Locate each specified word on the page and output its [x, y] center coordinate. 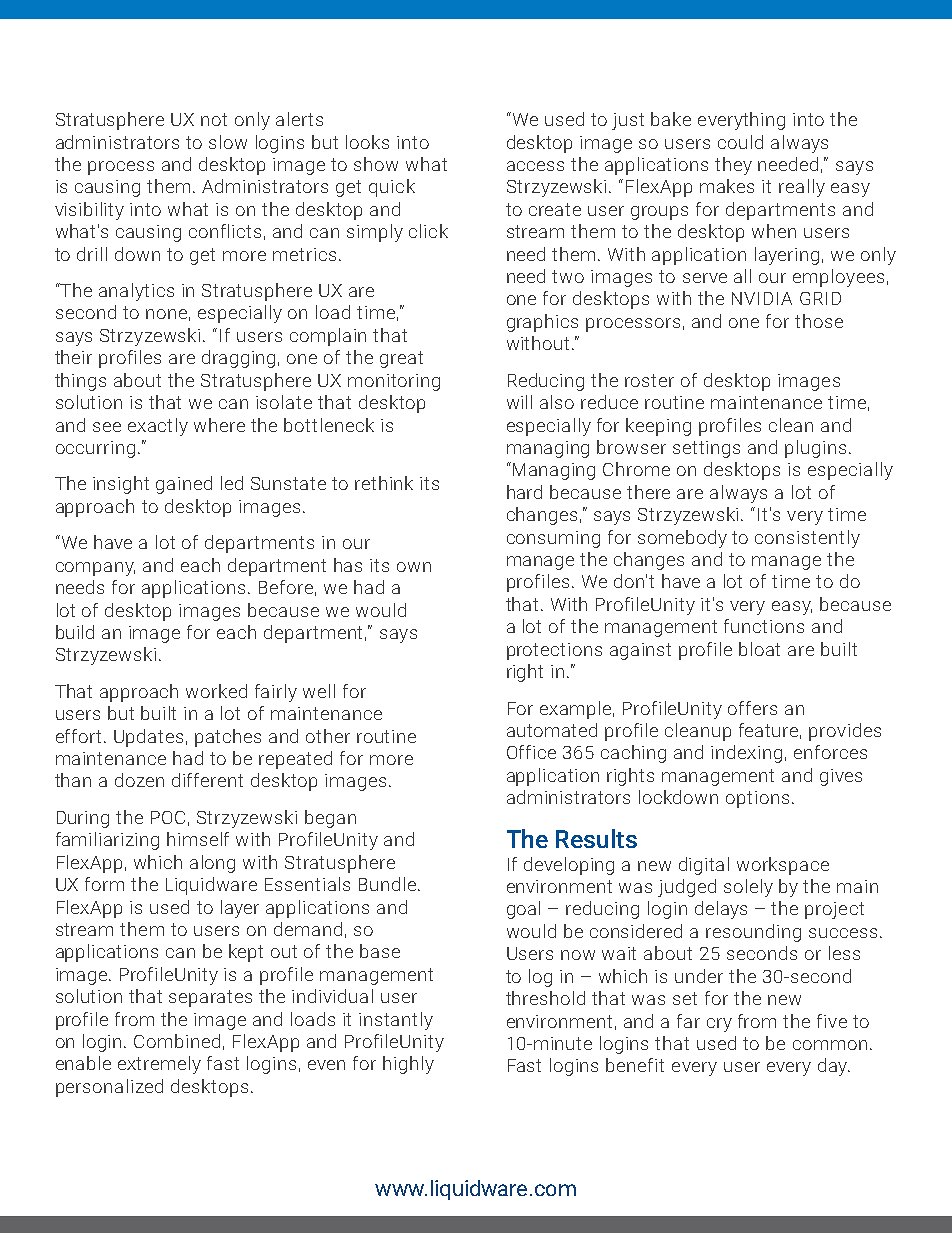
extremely [159, 1065]
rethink [384, 483]
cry [719, 1025]
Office [531, 752]
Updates [148, 738]
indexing [746, 754]
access [535, 166]
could [740, 142]
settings [706, 449]
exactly [158, 427]
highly [408, 1065]
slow [228, 142]
